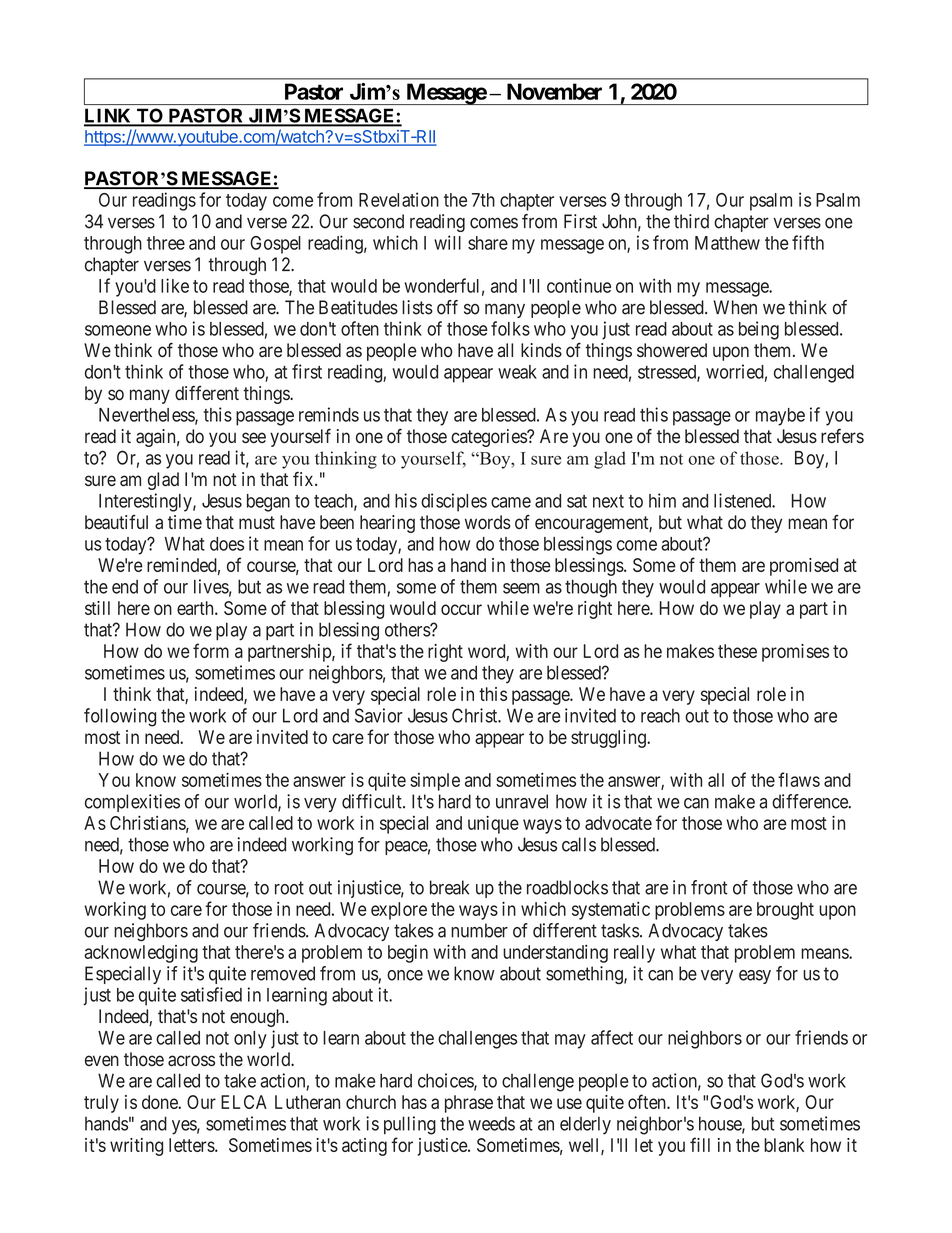 Image resolution: width=952 pixels, height=1233 pixels. I want to click on third, so click(691, 221).
